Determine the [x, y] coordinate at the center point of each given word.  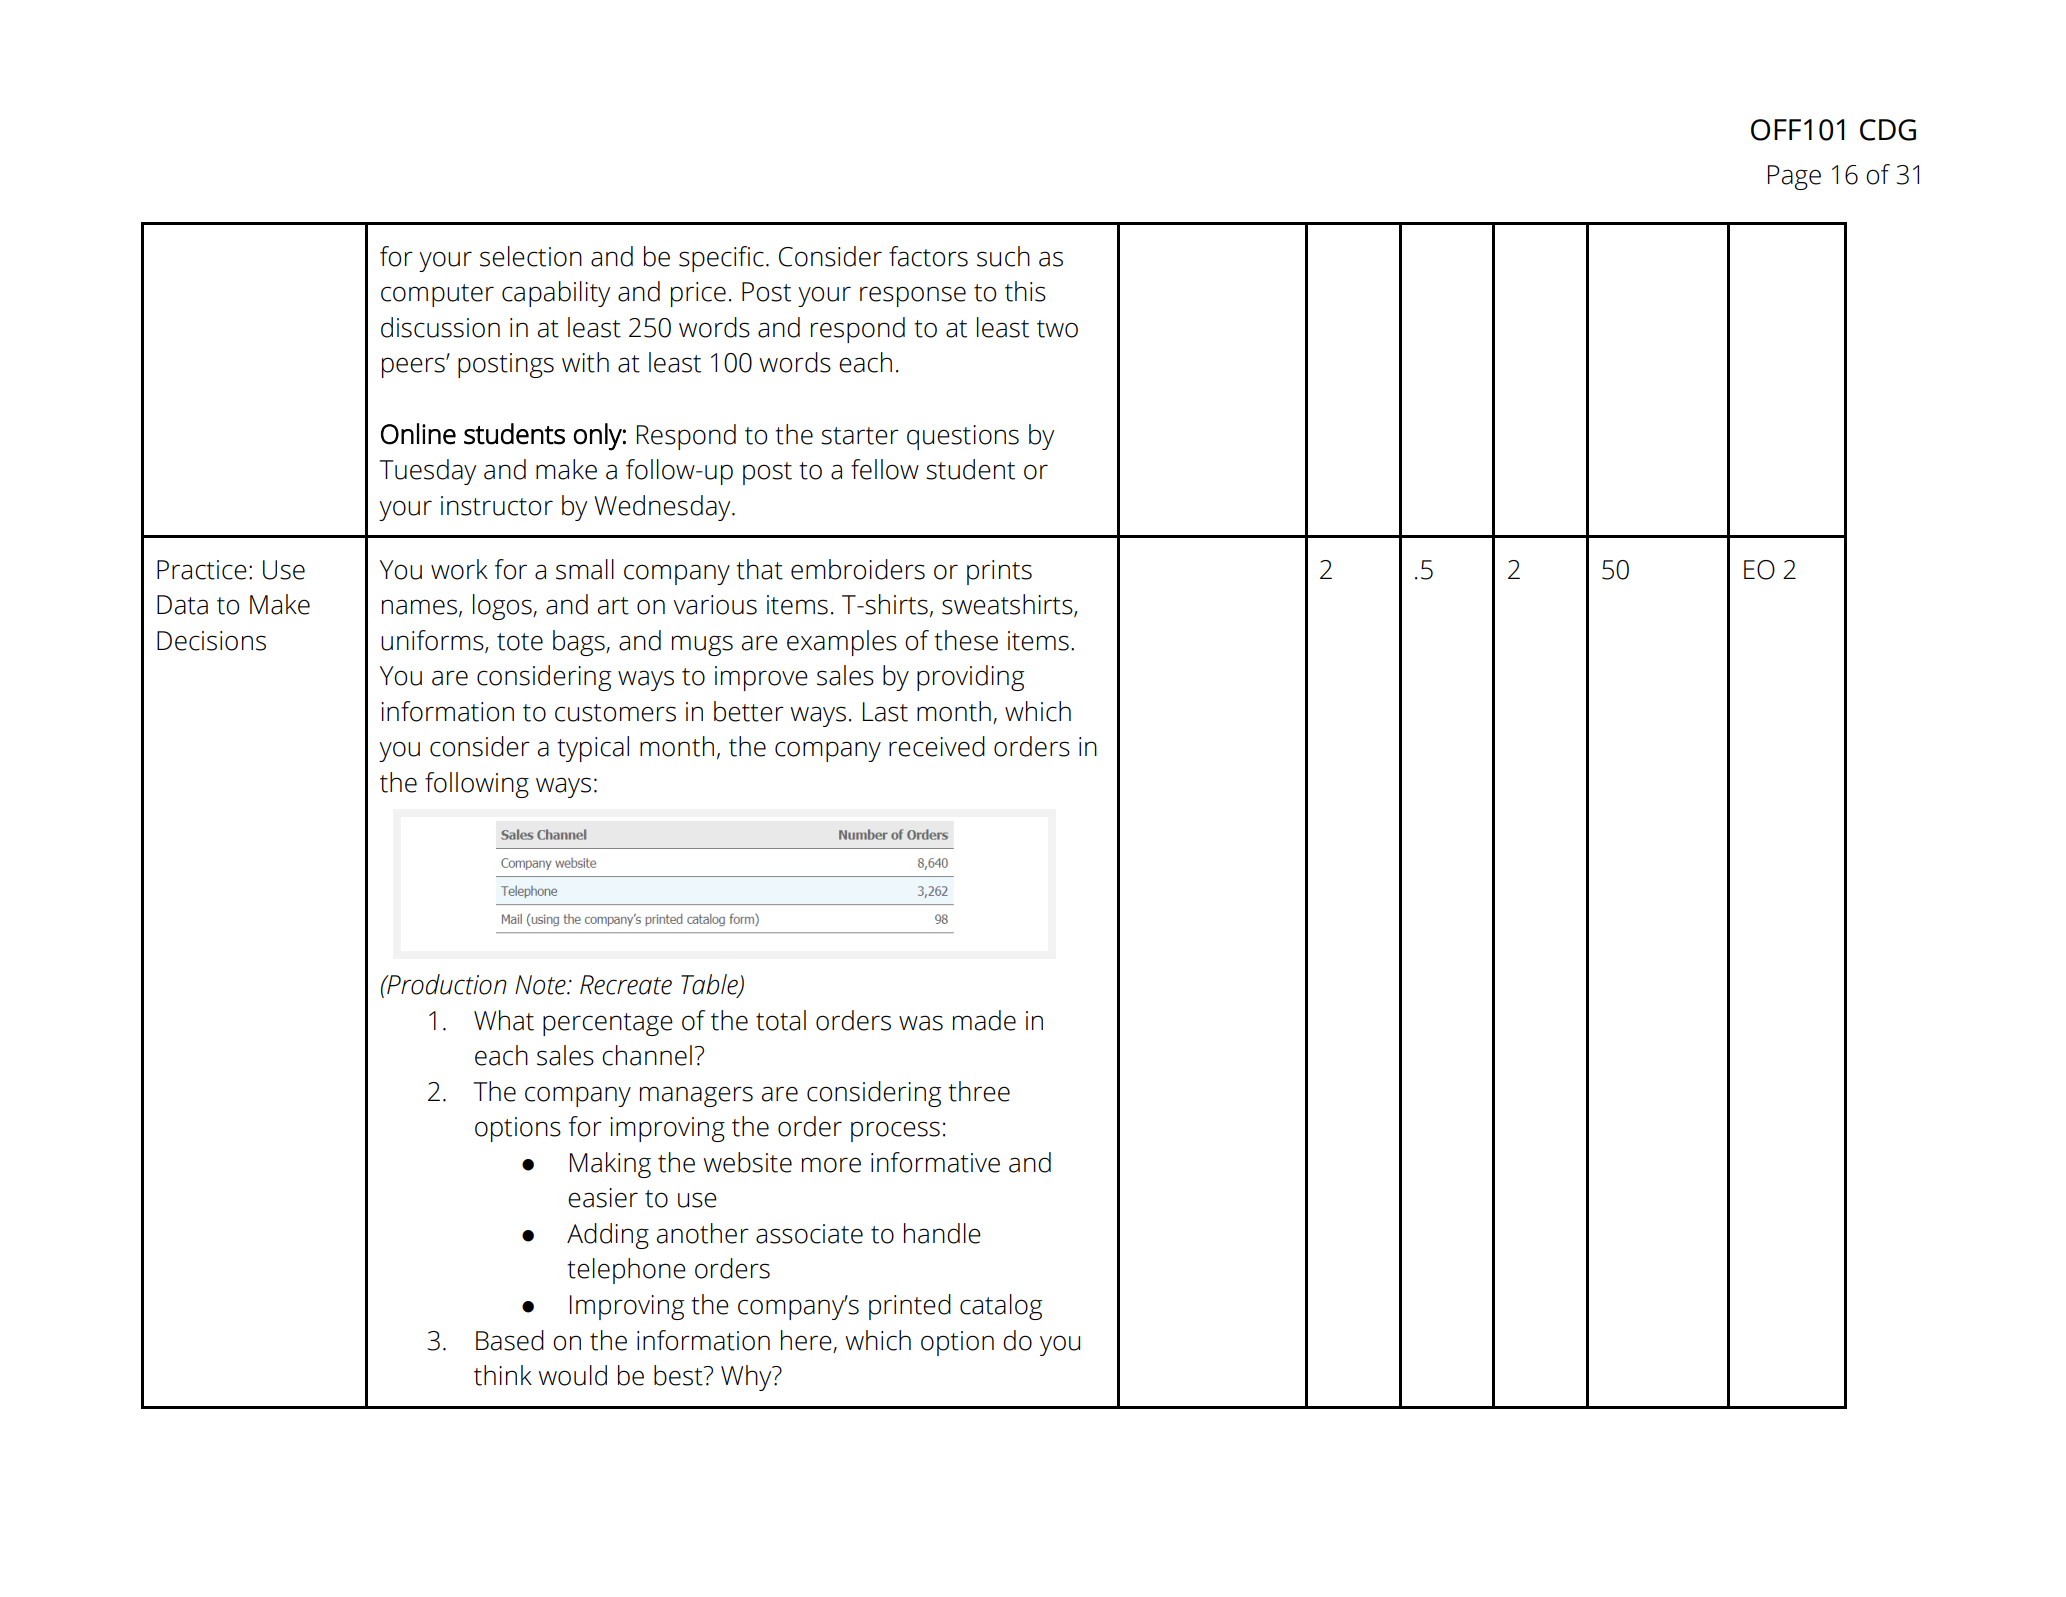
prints [999, 572]
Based [510, 1340]
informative [935, 1162]
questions [963, 437]
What [504, 1020]
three [979, 1091]
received [937, 746]
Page [1794, 177]
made [984, 1020]
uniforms [433, 641]
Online [418, 434]
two [1057, 329]
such [1003, 256]
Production [446, 984]
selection [531, 256]
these [966, 640]
